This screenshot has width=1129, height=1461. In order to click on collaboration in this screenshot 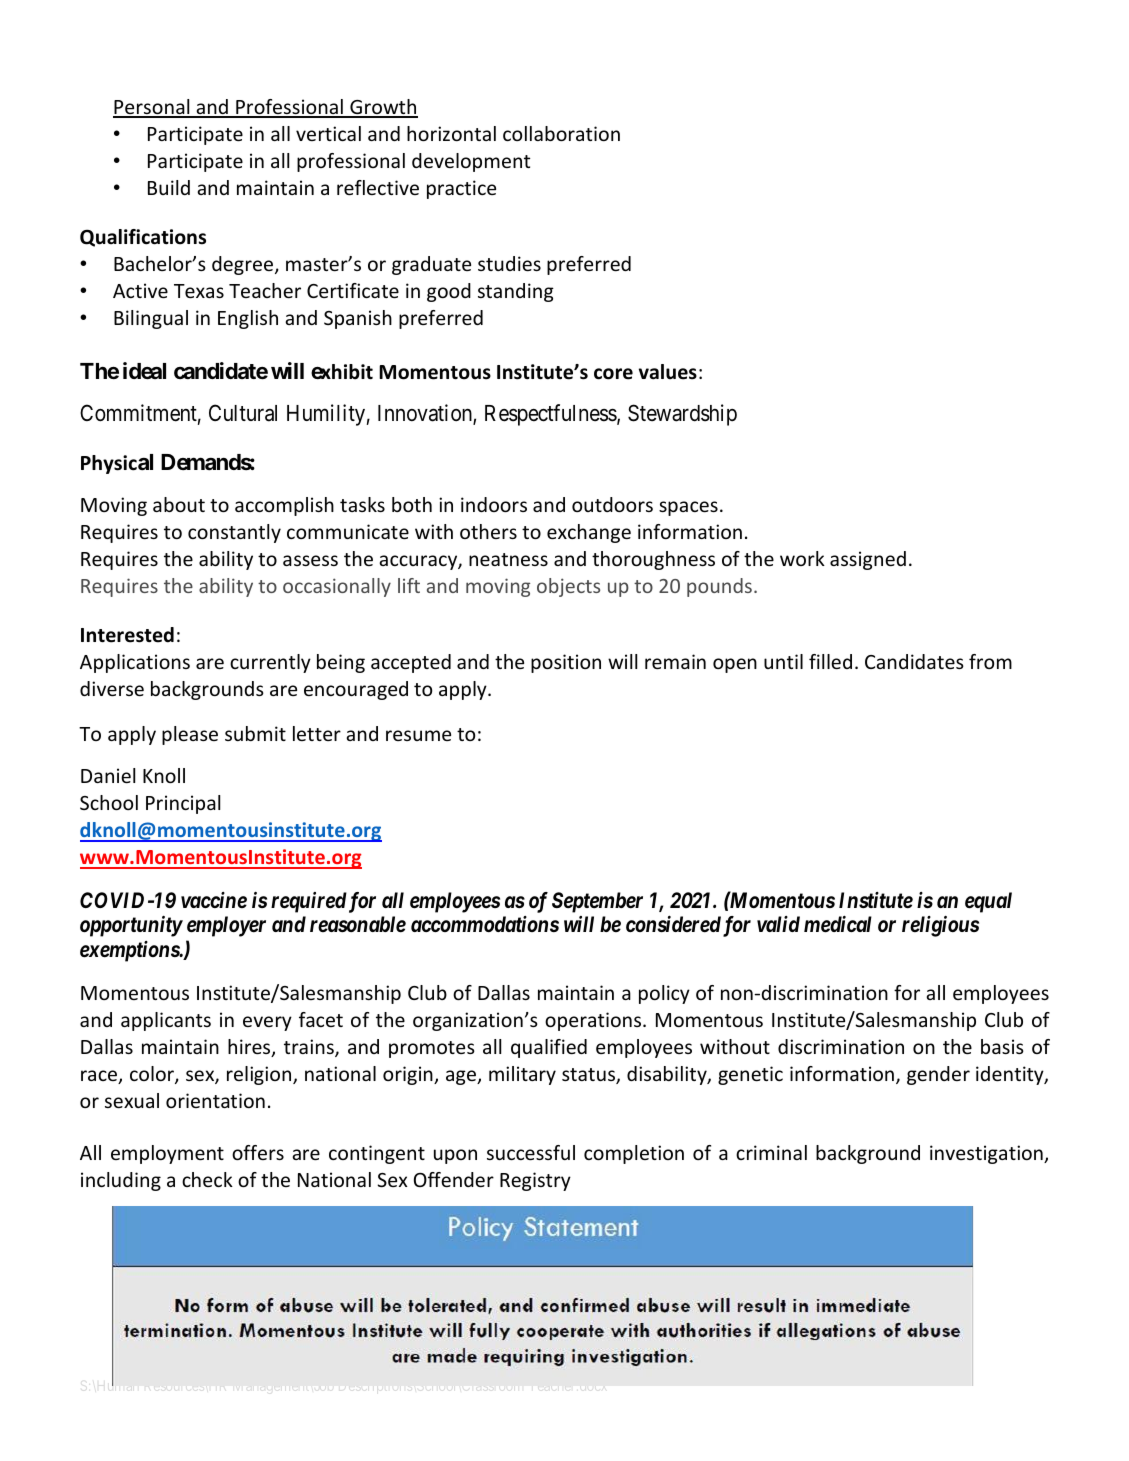, I will do `click(561, 133)`.
